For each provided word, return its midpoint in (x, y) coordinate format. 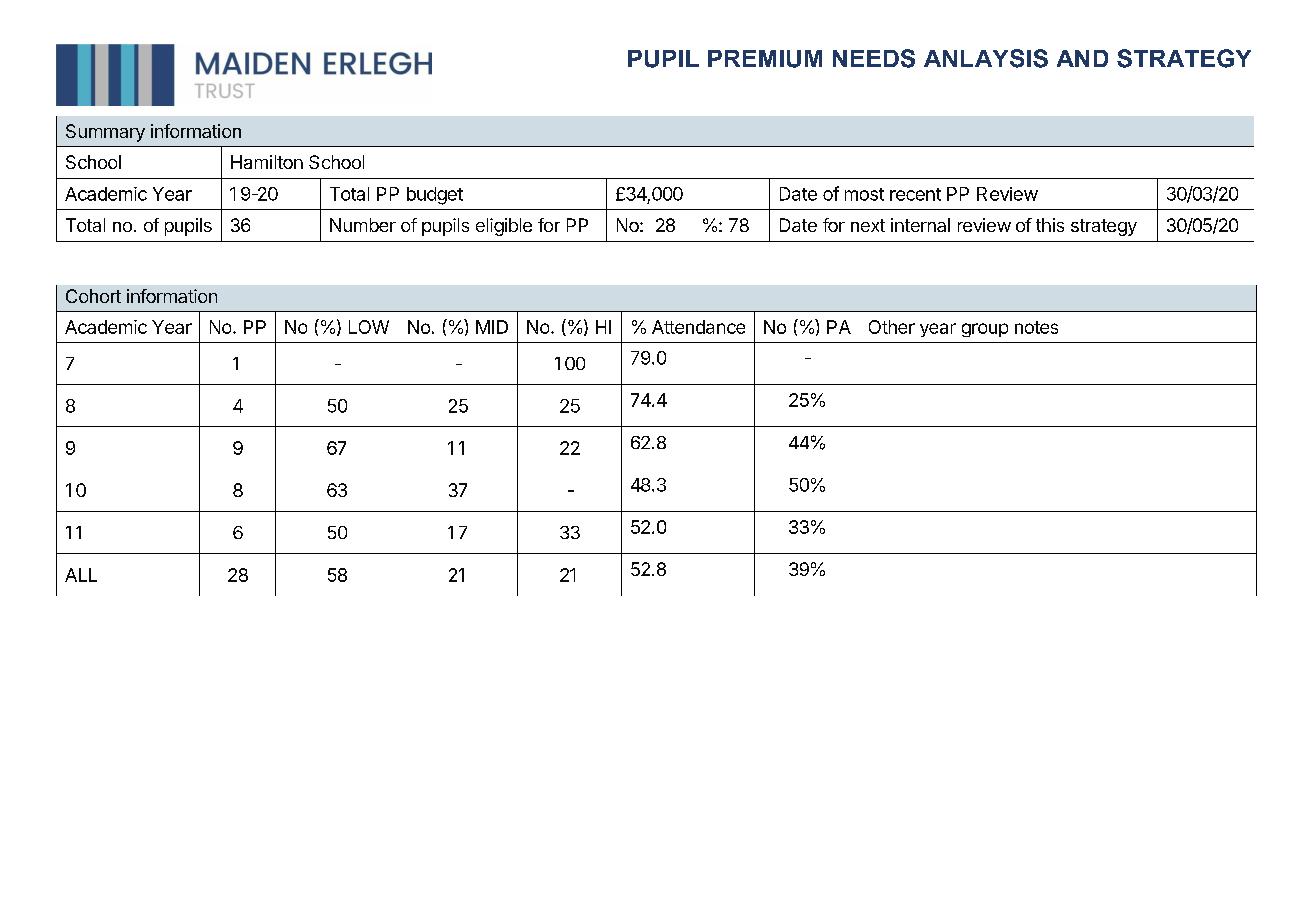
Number (363, 225)
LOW (369, 327)
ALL (81, 575)
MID (492, 327)
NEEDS (874, 58)
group (985, 330)
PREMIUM (765, 59)
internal (920, 225)
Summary (105, 133)
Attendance (698, 327)
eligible (504, 227)
